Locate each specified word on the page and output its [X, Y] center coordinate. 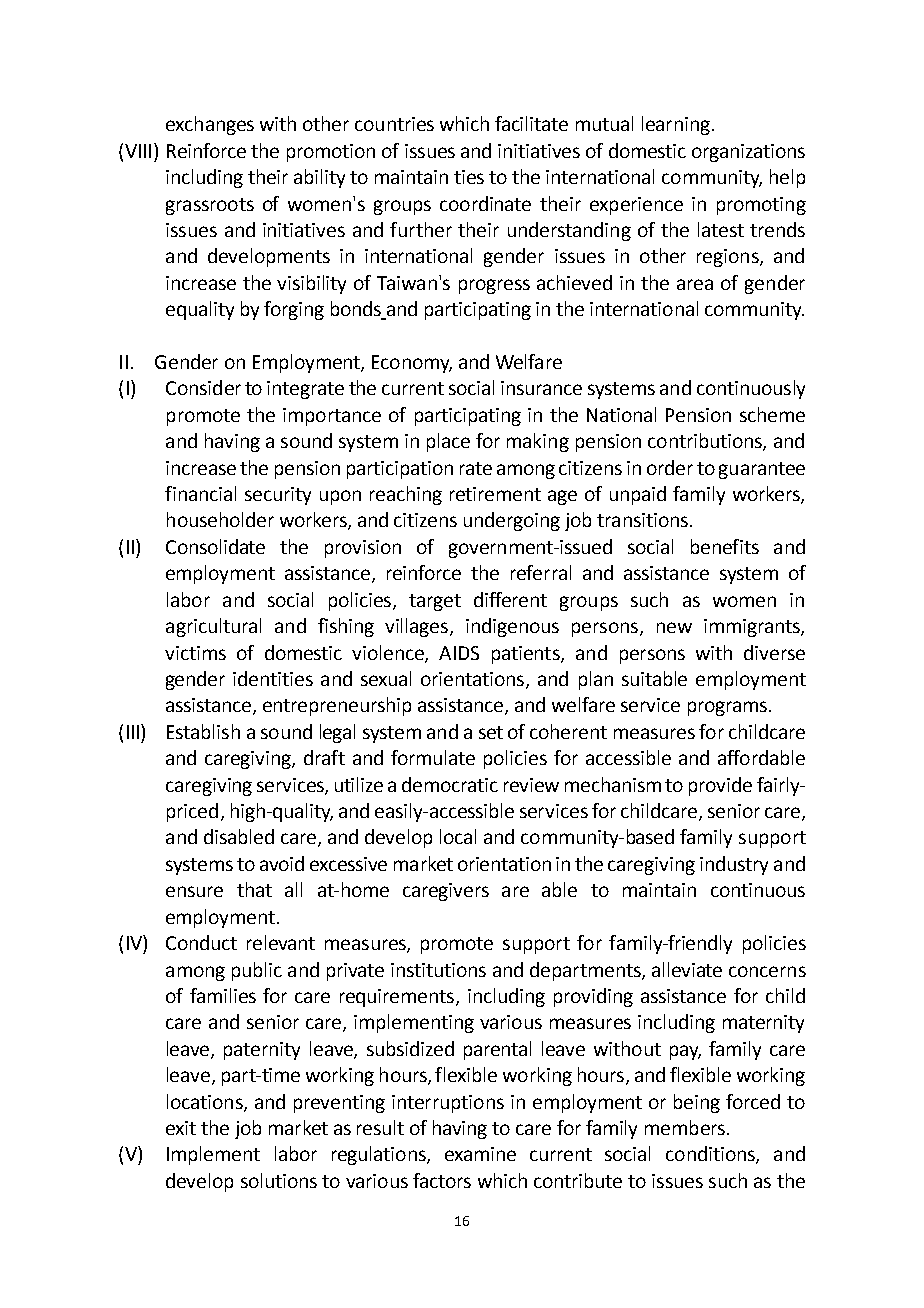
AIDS [459, 653]
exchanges [210, 125]
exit [181, 1128]
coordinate [485, 203]
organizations [748, 153]
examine [480, 1154]
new [674, 627]
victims [195, 653]
